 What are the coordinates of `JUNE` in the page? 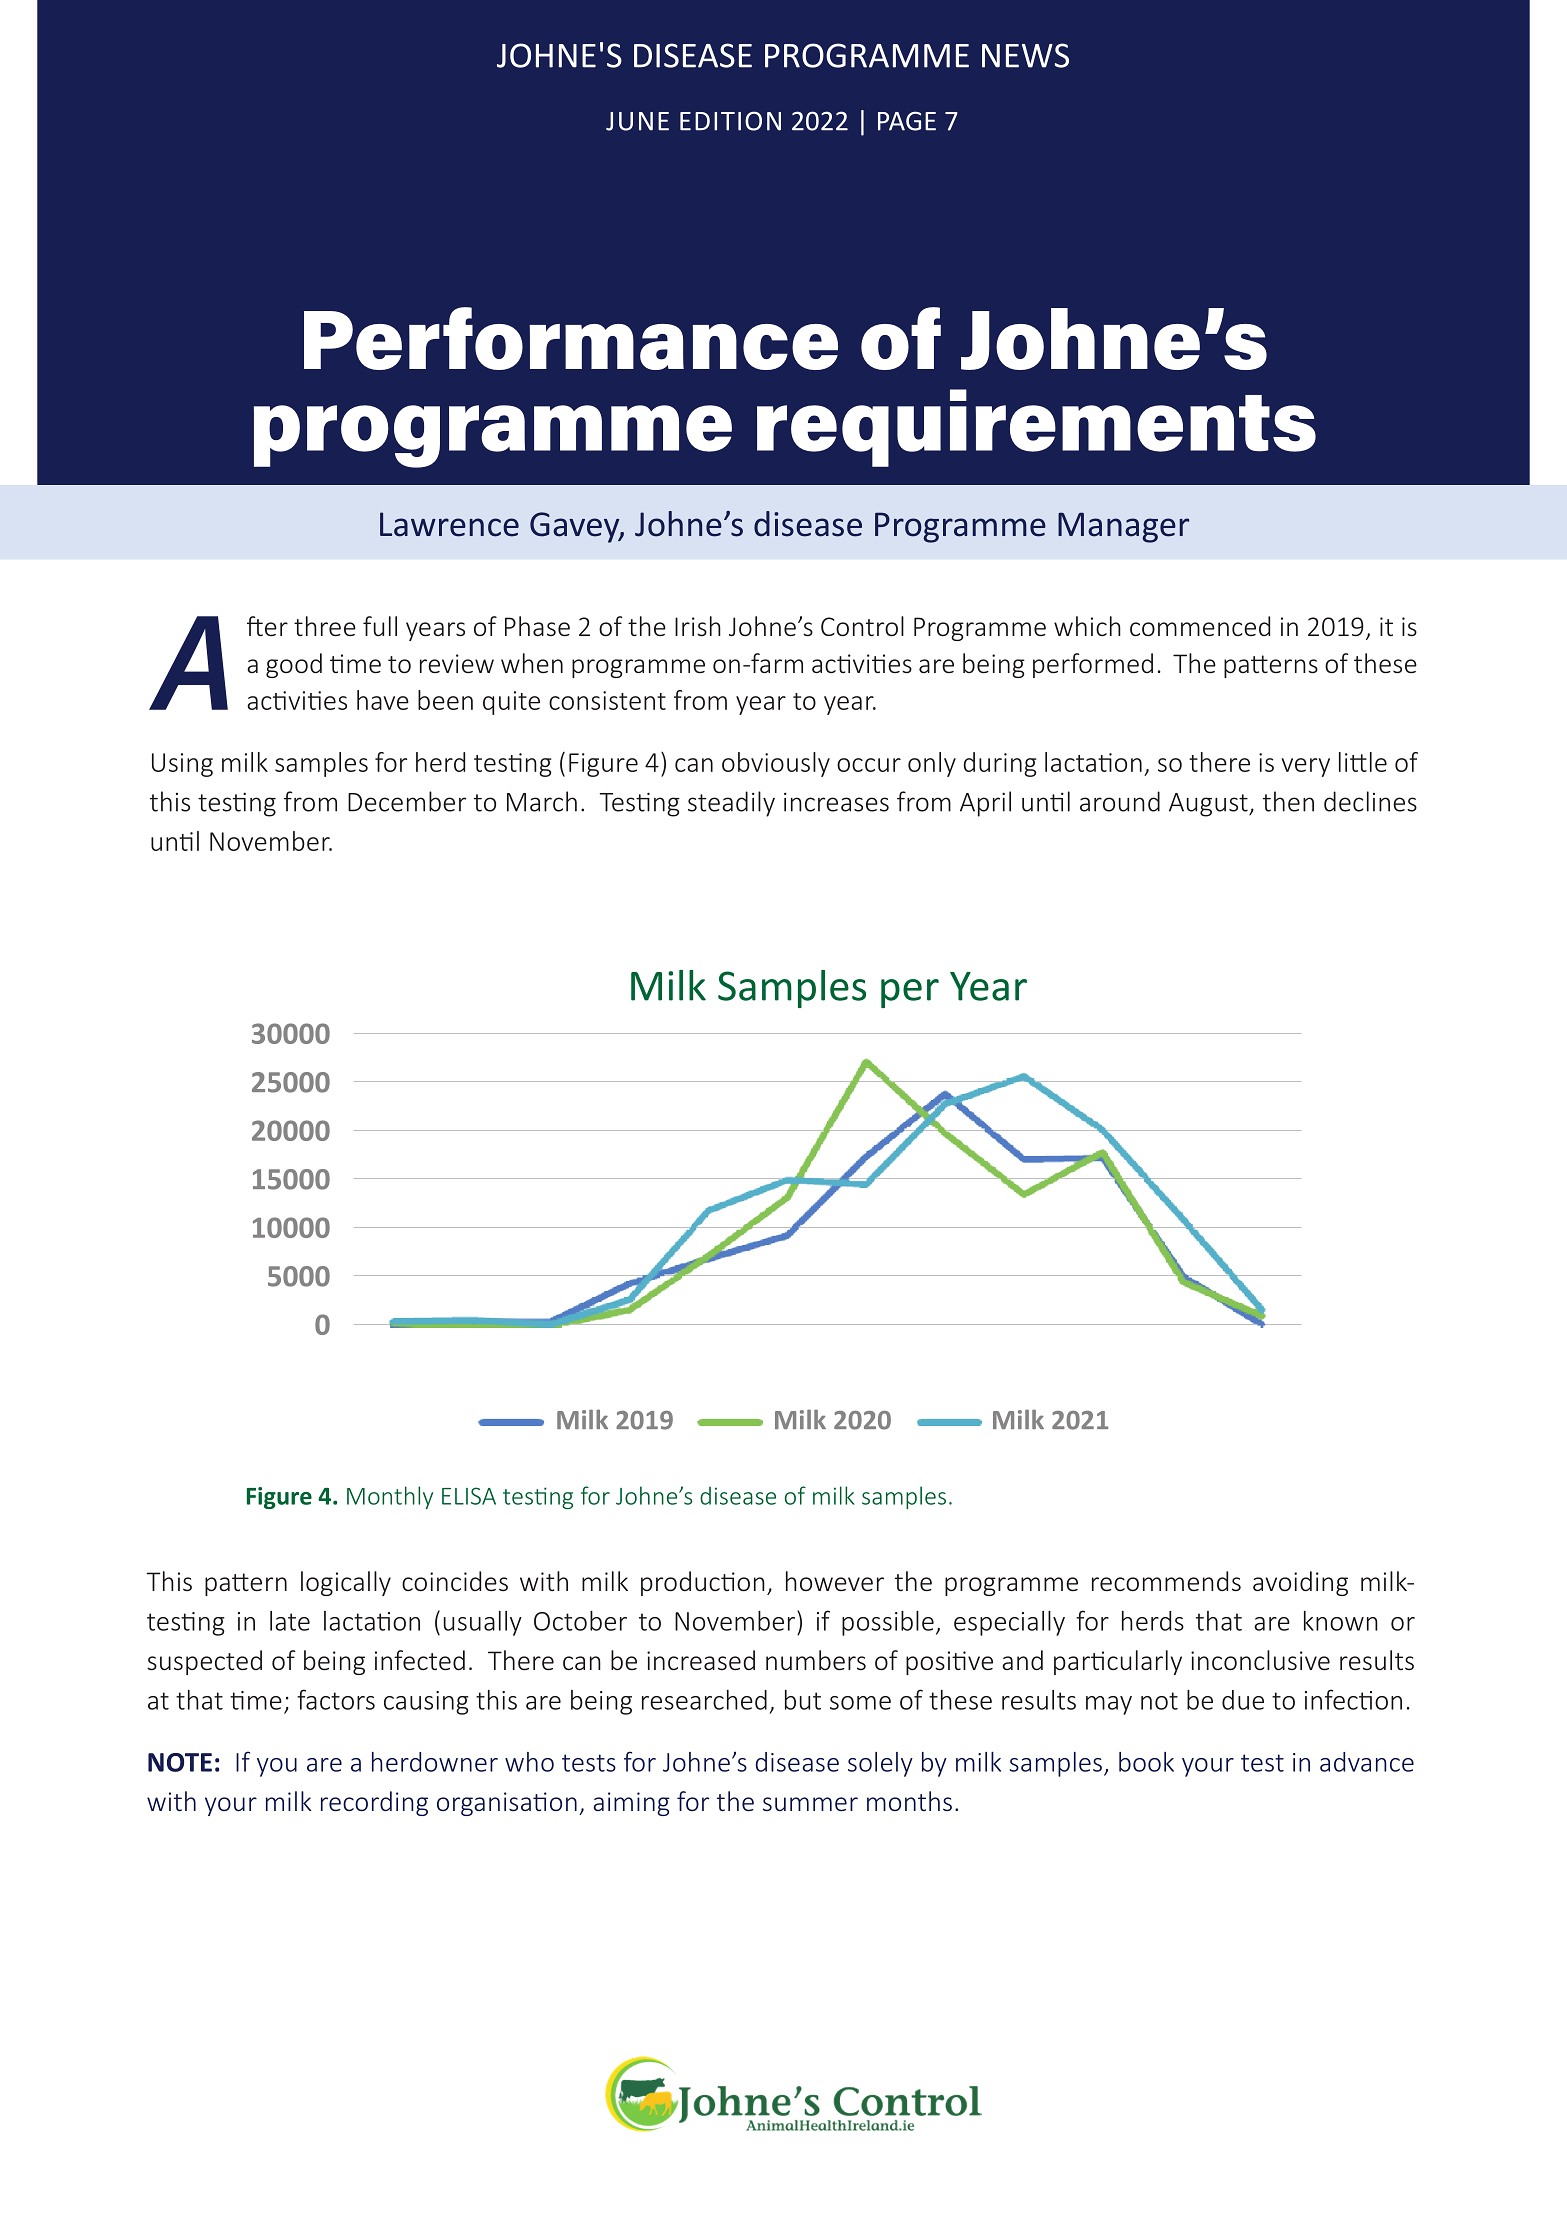 It's located at (637, 121).
